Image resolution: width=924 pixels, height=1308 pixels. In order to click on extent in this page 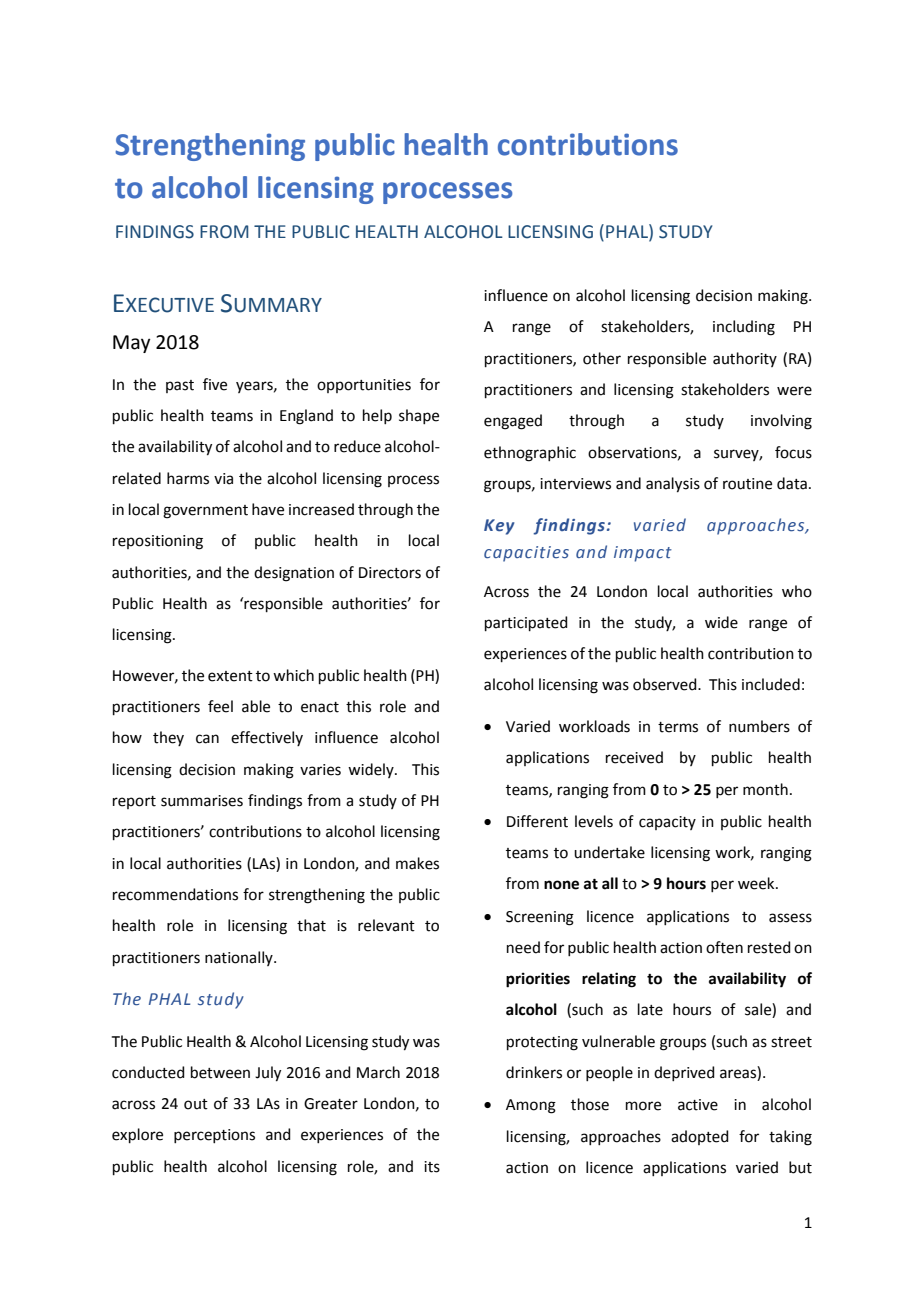, I will do `click(230, 676)`.
